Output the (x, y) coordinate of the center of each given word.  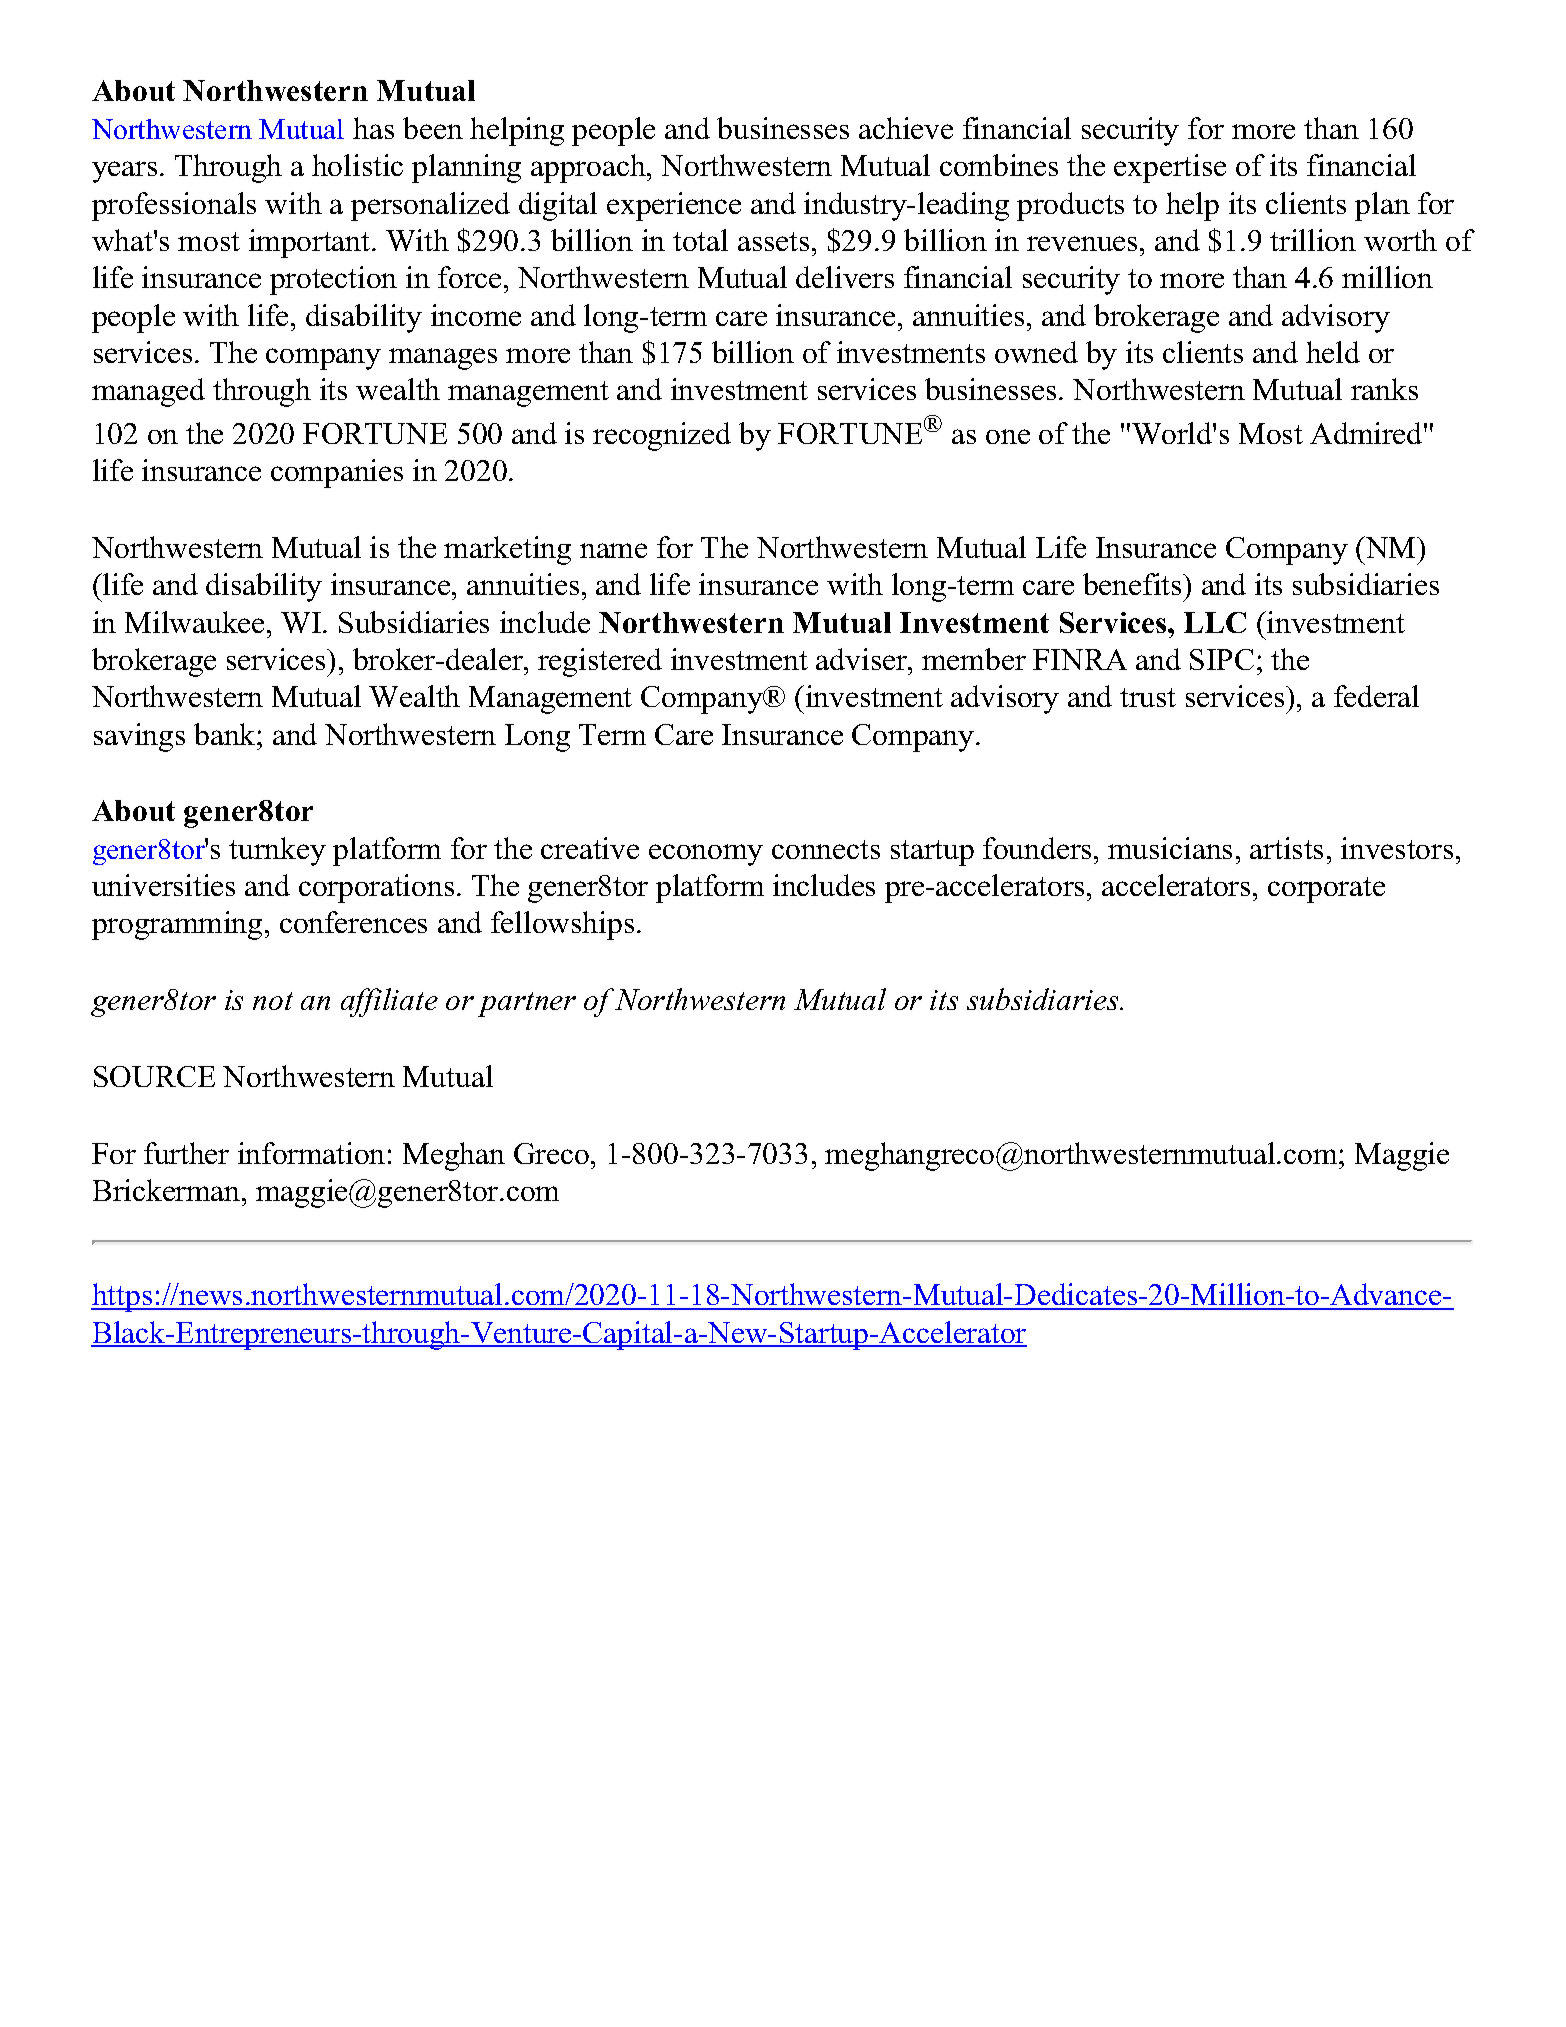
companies (337, 473)
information (311, 1153)
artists (1286, 848)
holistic (357, 165)
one (1008, 436)
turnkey (277, 851)
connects (826, 849)
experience (674, 206)
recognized (662, 436)
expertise (1170, 168)
